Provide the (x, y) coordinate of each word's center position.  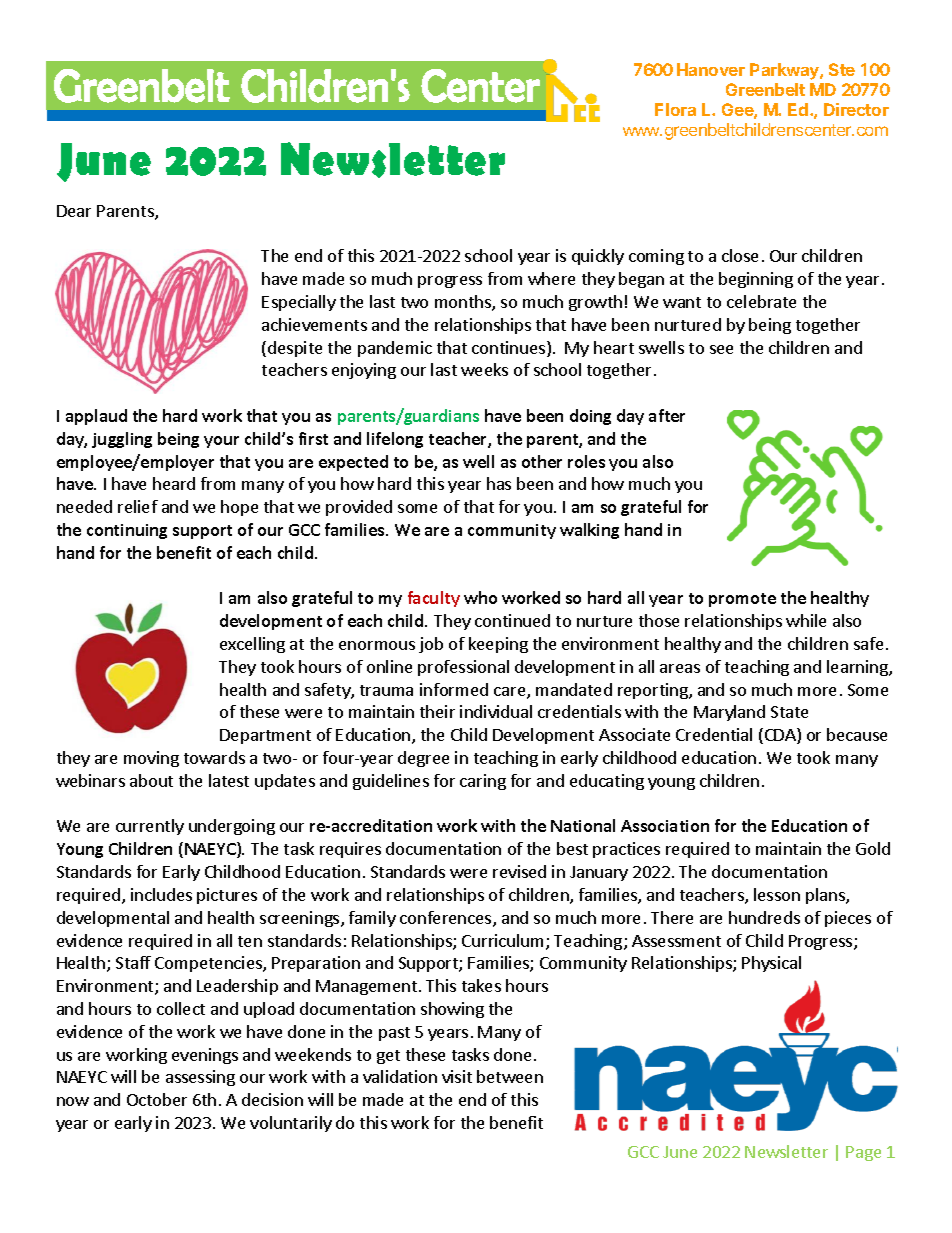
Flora (675, 109)
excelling (252, 645)
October (157, 1099)
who (480, 597)
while (806, 620)
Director (856, 109)
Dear (74, 211)
